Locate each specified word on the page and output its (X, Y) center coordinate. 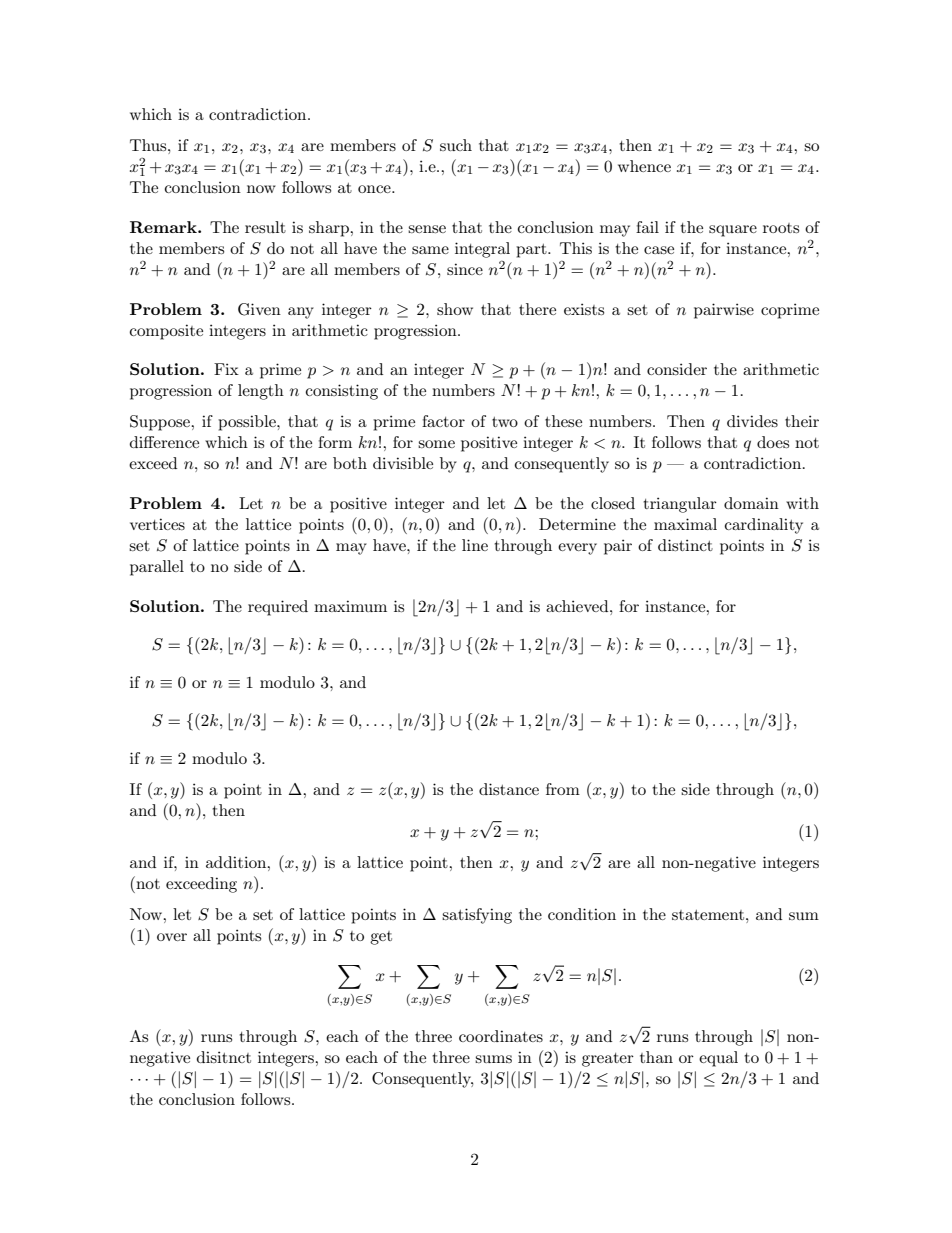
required (278, 608)
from (563, 789)
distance (509, 789)
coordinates (501, 1036)
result (265, 227)
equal (718, 1059)
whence (644, 166)
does (773, 442)
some (436, 444)
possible (248, 423)
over (172, 937)
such (456, 145)
